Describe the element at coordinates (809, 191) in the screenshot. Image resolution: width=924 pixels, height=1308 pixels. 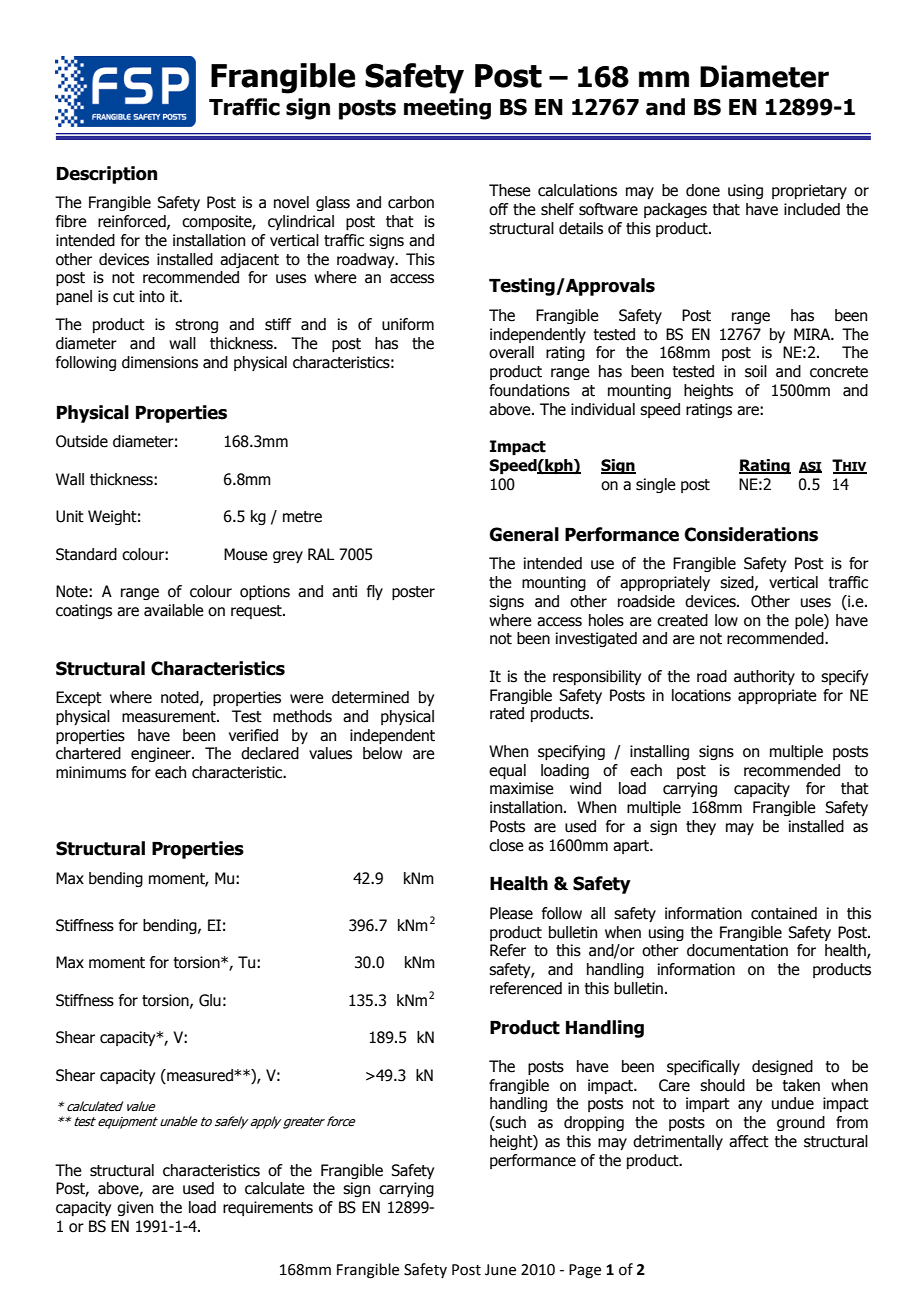
I see `proprietary` at that location.
